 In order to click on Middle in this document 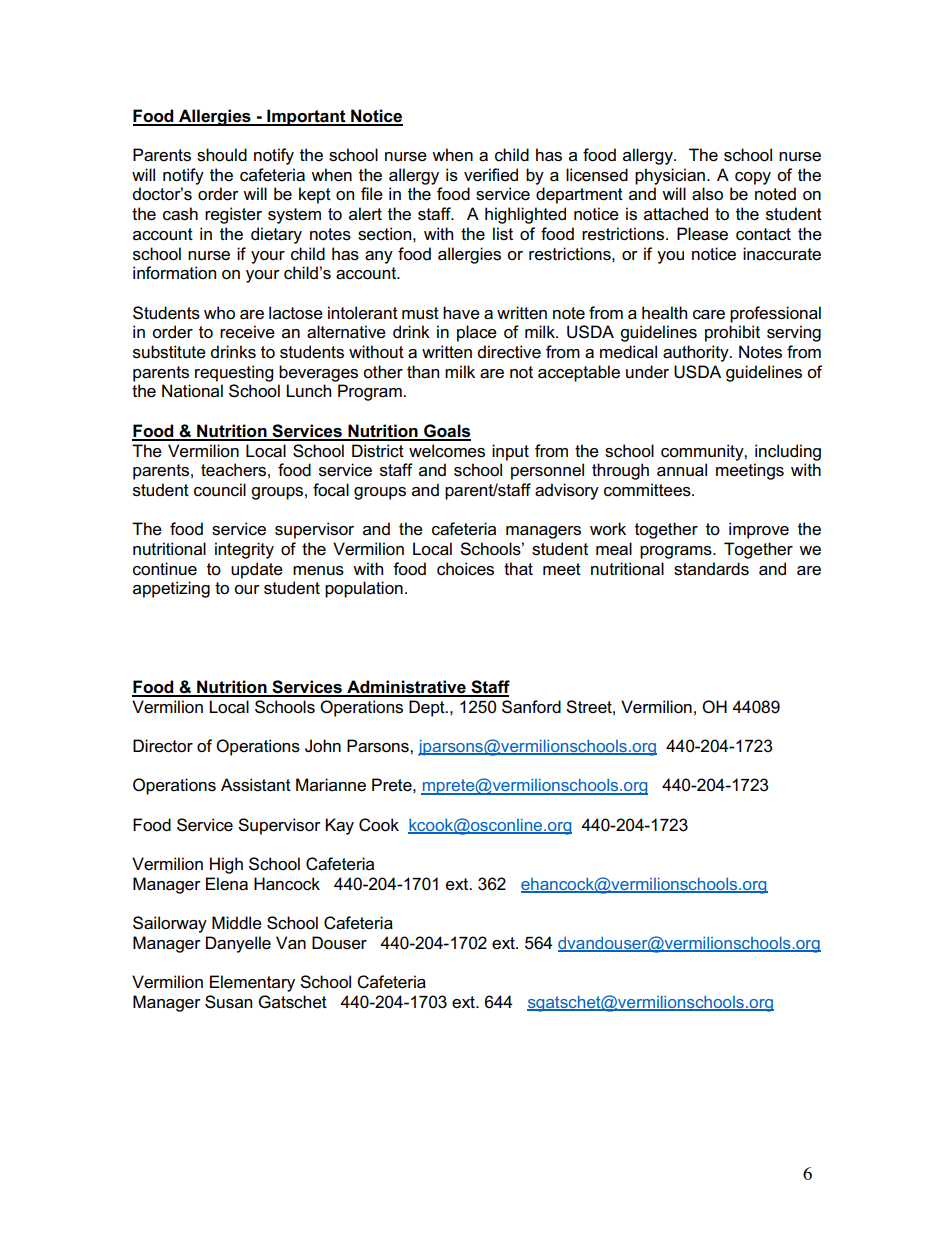, I will do `click(237, 923)`.
